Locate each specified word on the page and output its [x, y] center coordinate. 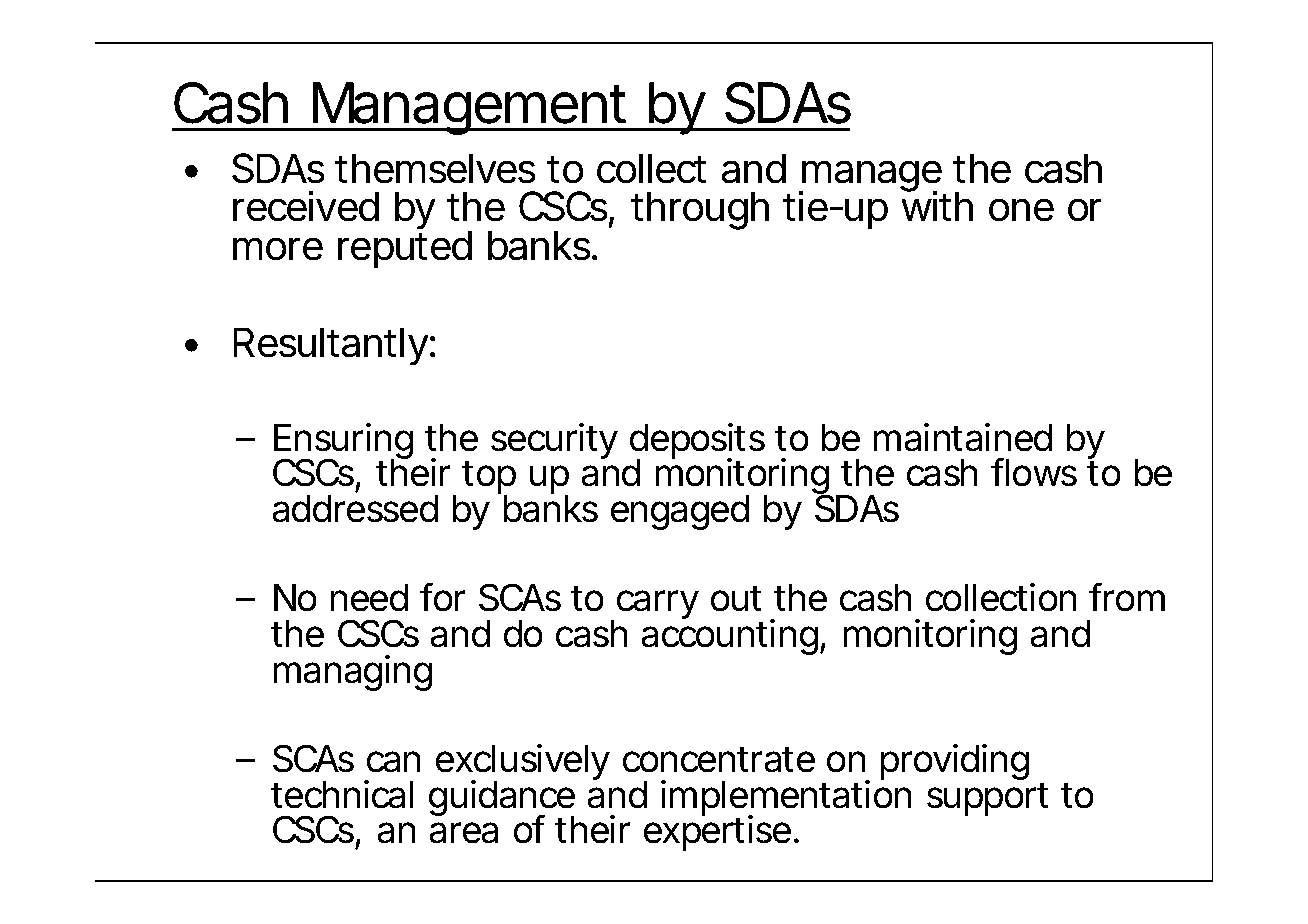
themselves [436, 168]
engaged [680, 512]
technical [342, 794]
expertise [717, 832]
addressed [355, 509]
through [700, 210]
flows [1034, 472]
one [1021, 210]
